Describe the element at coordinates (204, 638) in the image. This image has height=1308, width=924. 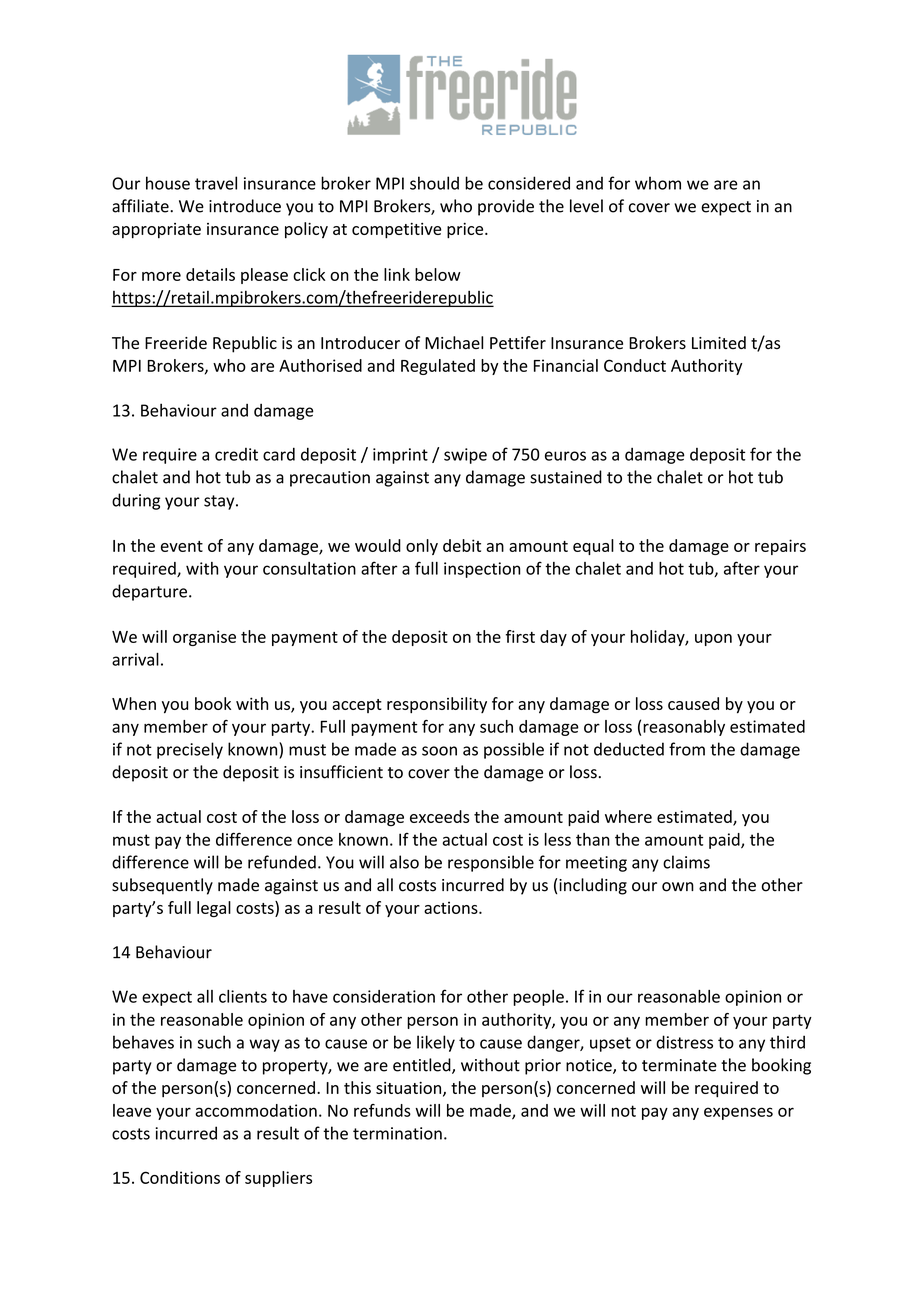
I see `organise` at that location.
